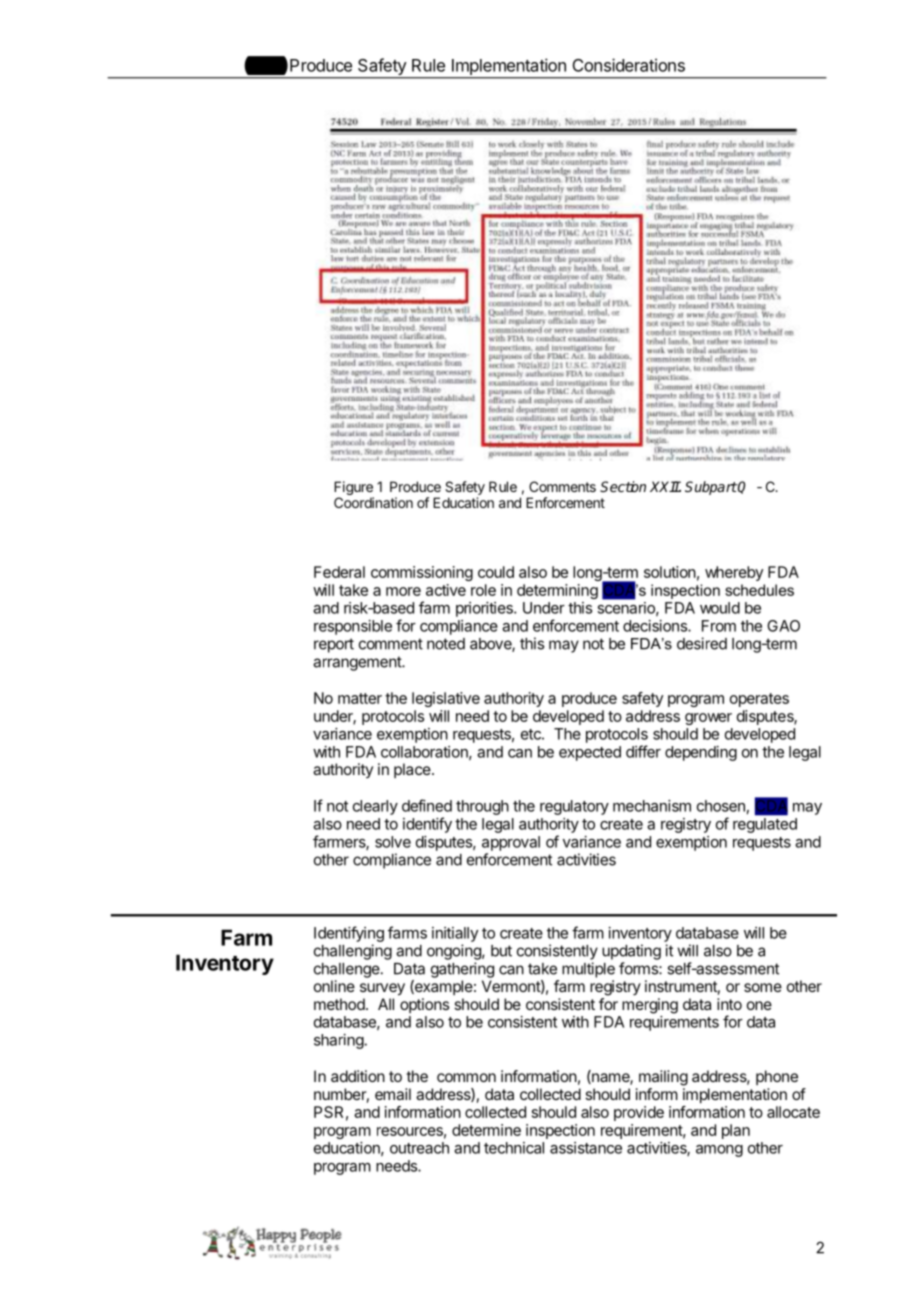 The height and width of the page is (1308, 924). Describe the element at coordinates (393, 1094) in the page. I see `email` at that location.
